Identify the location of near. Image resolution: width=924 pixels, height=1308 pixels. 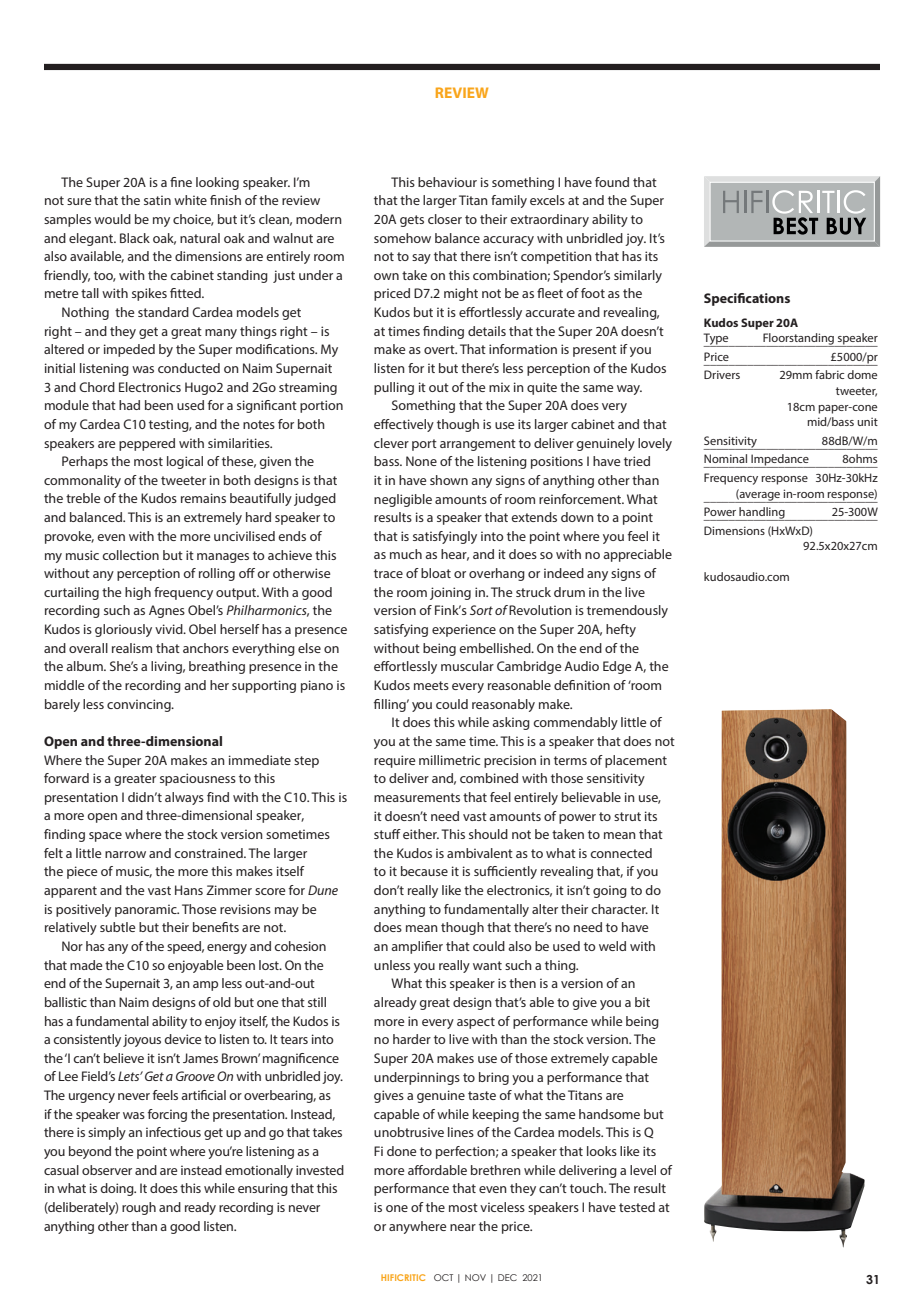
(463, 1227).
